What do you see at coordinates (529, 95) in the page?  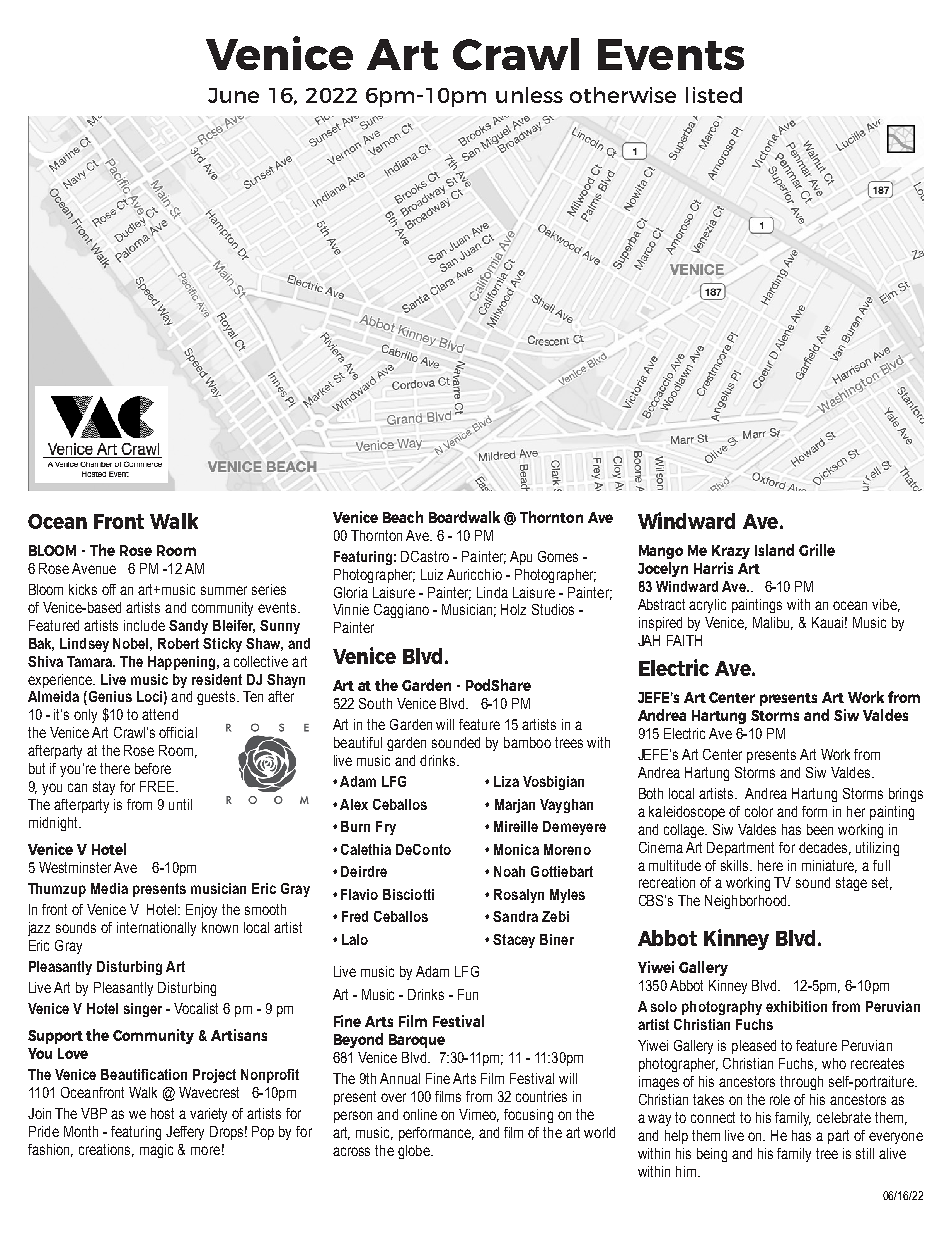 I see `unless` at bounding box center [529, 95].
